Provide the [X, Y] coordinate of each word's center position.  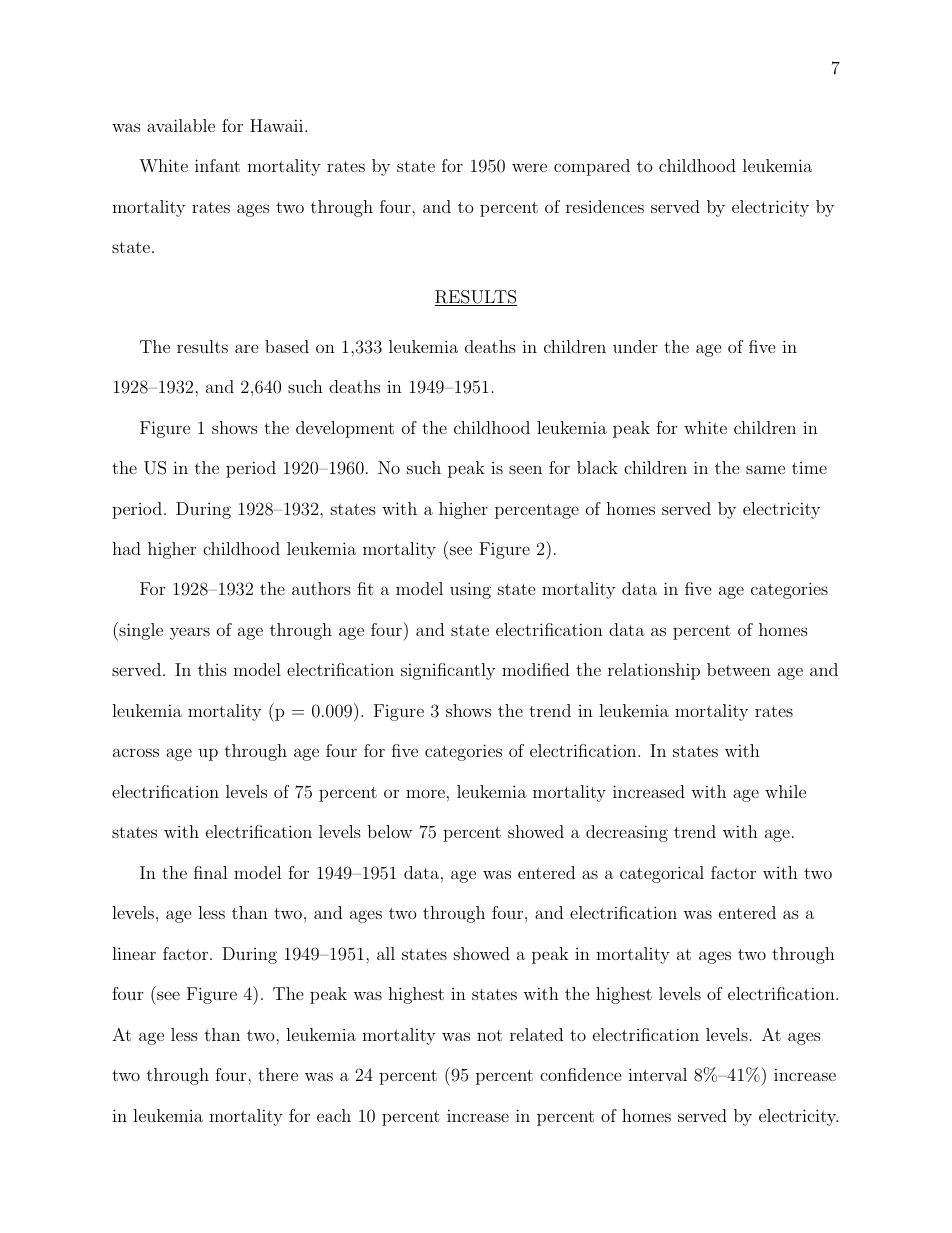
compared [592, 167]
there [278, 1074]
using [470, 590]
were [529, 167]
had [126, 548]
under [635, 346]
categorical [662, 874]
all [386, 953]
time [809, 468]
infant [217, 165]
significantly [448, 671]
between [739, 669]
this [212, 669]
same [765, 469]
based [287, 346]
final [211, 872]
